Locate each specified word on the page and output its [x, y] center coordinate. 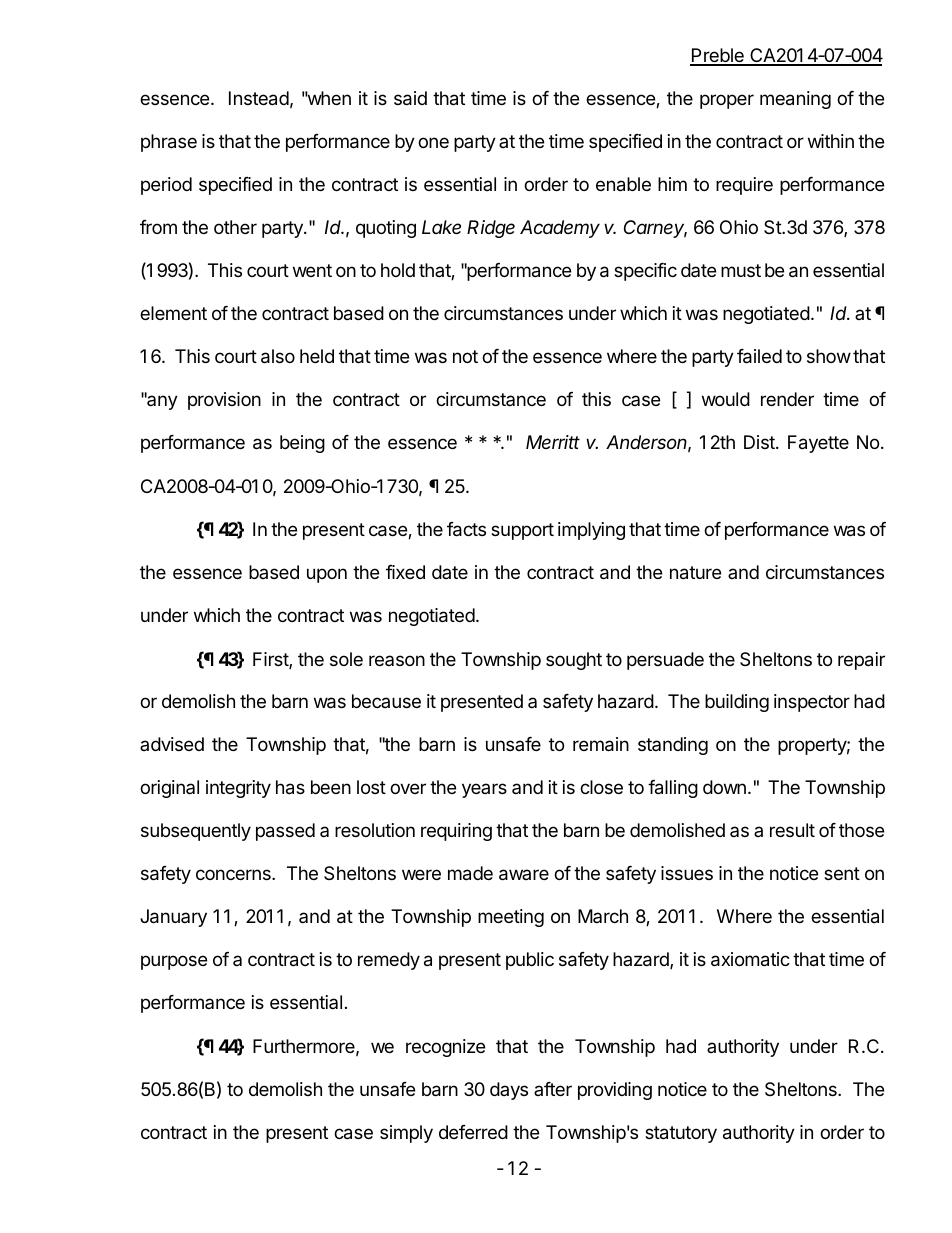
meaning [795, 100]
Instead [259, 98]
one [433, 142]
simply [406, 1134]
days [509, 1091]
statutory [681, 1134]
